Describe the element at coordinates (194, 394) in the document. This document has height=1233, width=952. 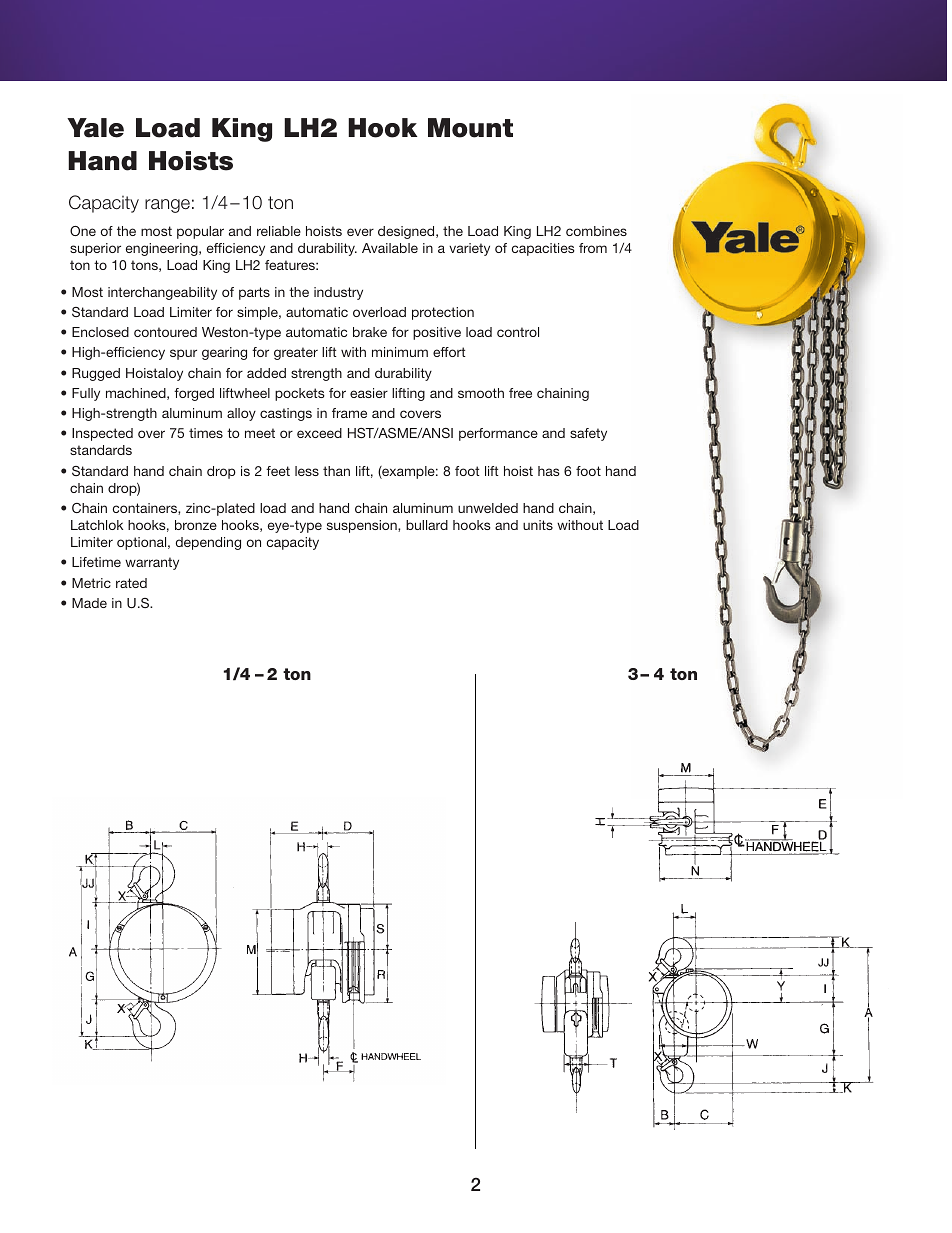
I see `forged` at that location.
